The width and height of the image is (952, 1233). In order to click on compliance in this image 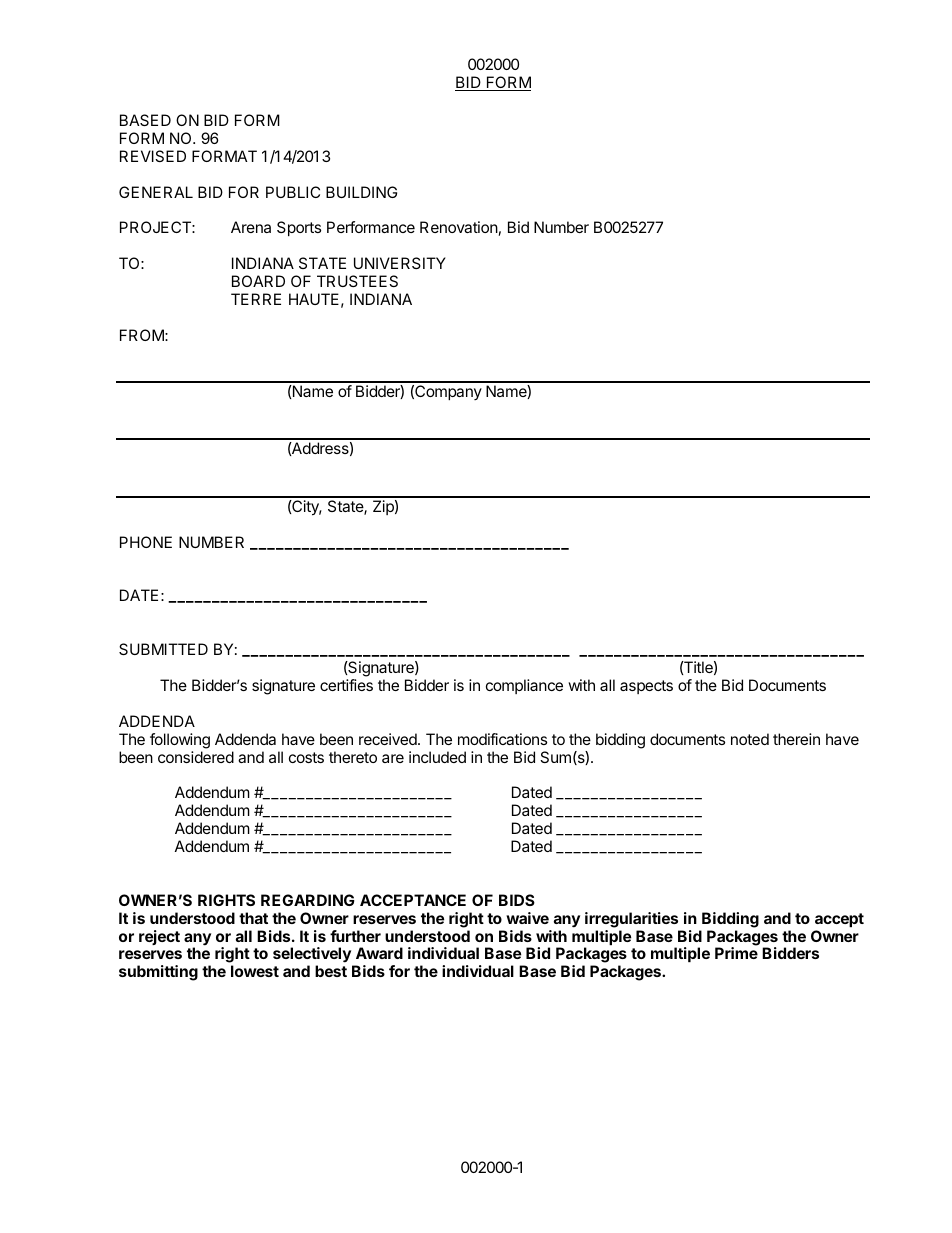, I will do `click(524, 686)`.
